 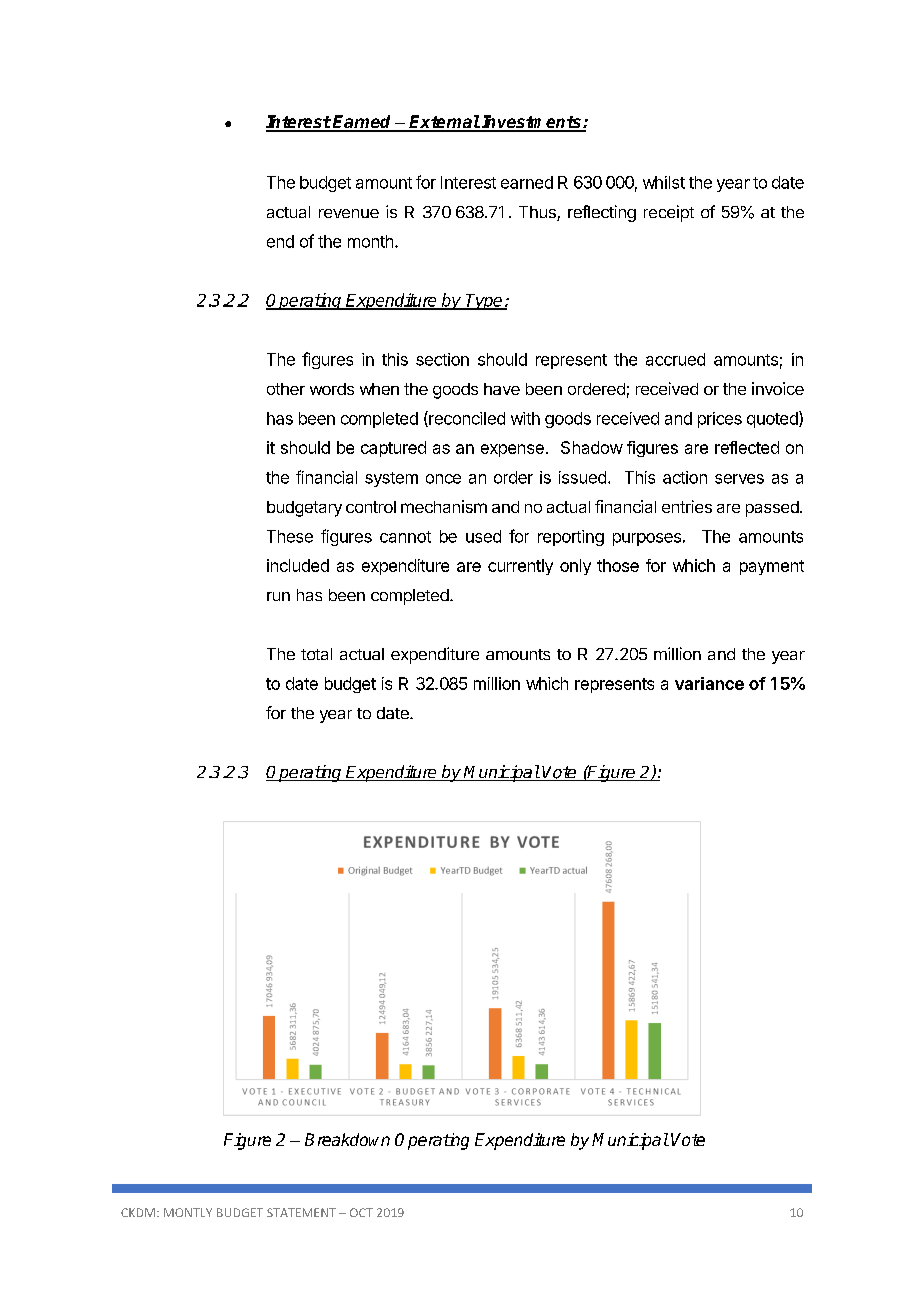 I want to click on total, so click(x=316, y=654).
